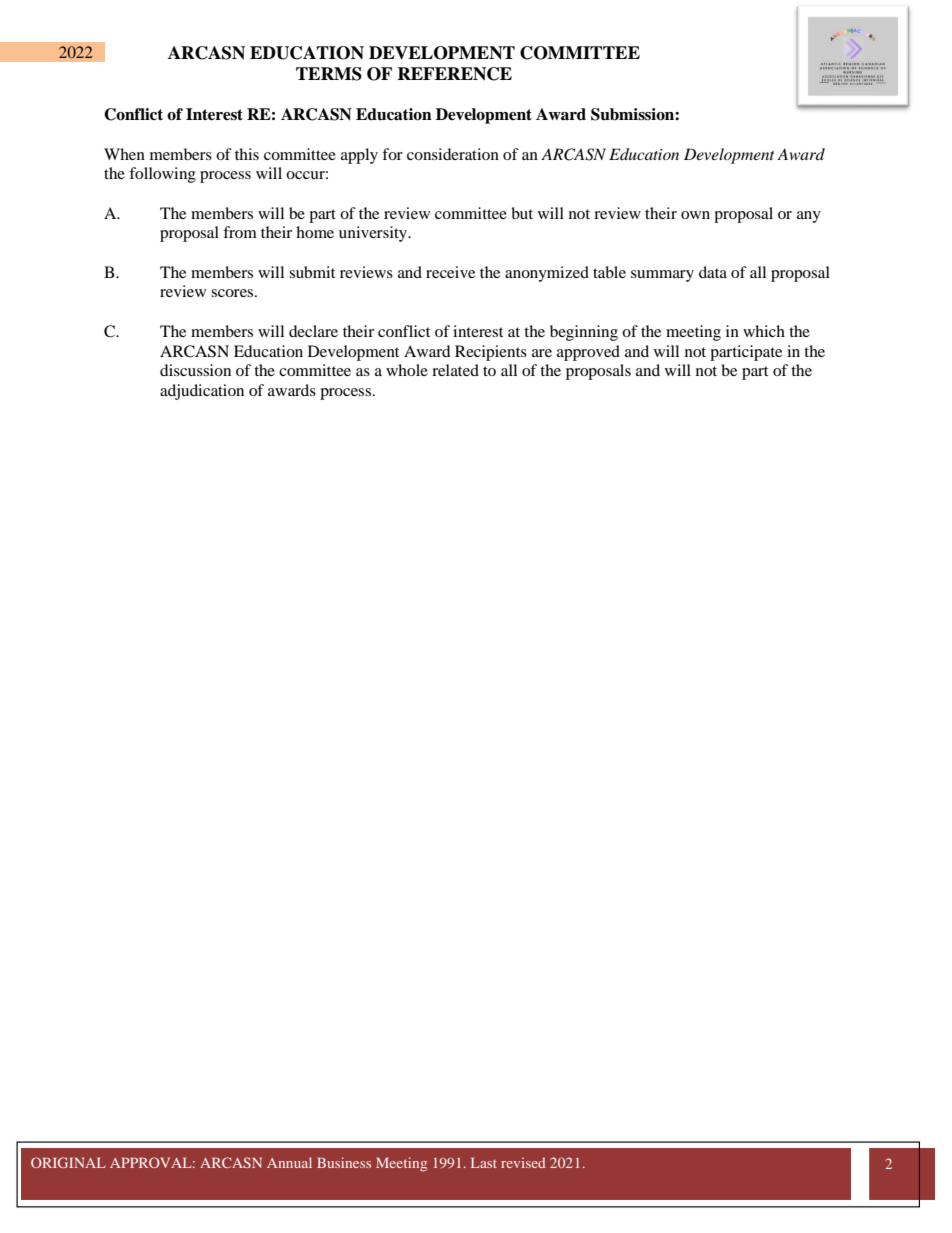  What do you see at coordinates (454, 74) in the screenshot?
I see `REFERENCE` at bounding box center [454, 74].
